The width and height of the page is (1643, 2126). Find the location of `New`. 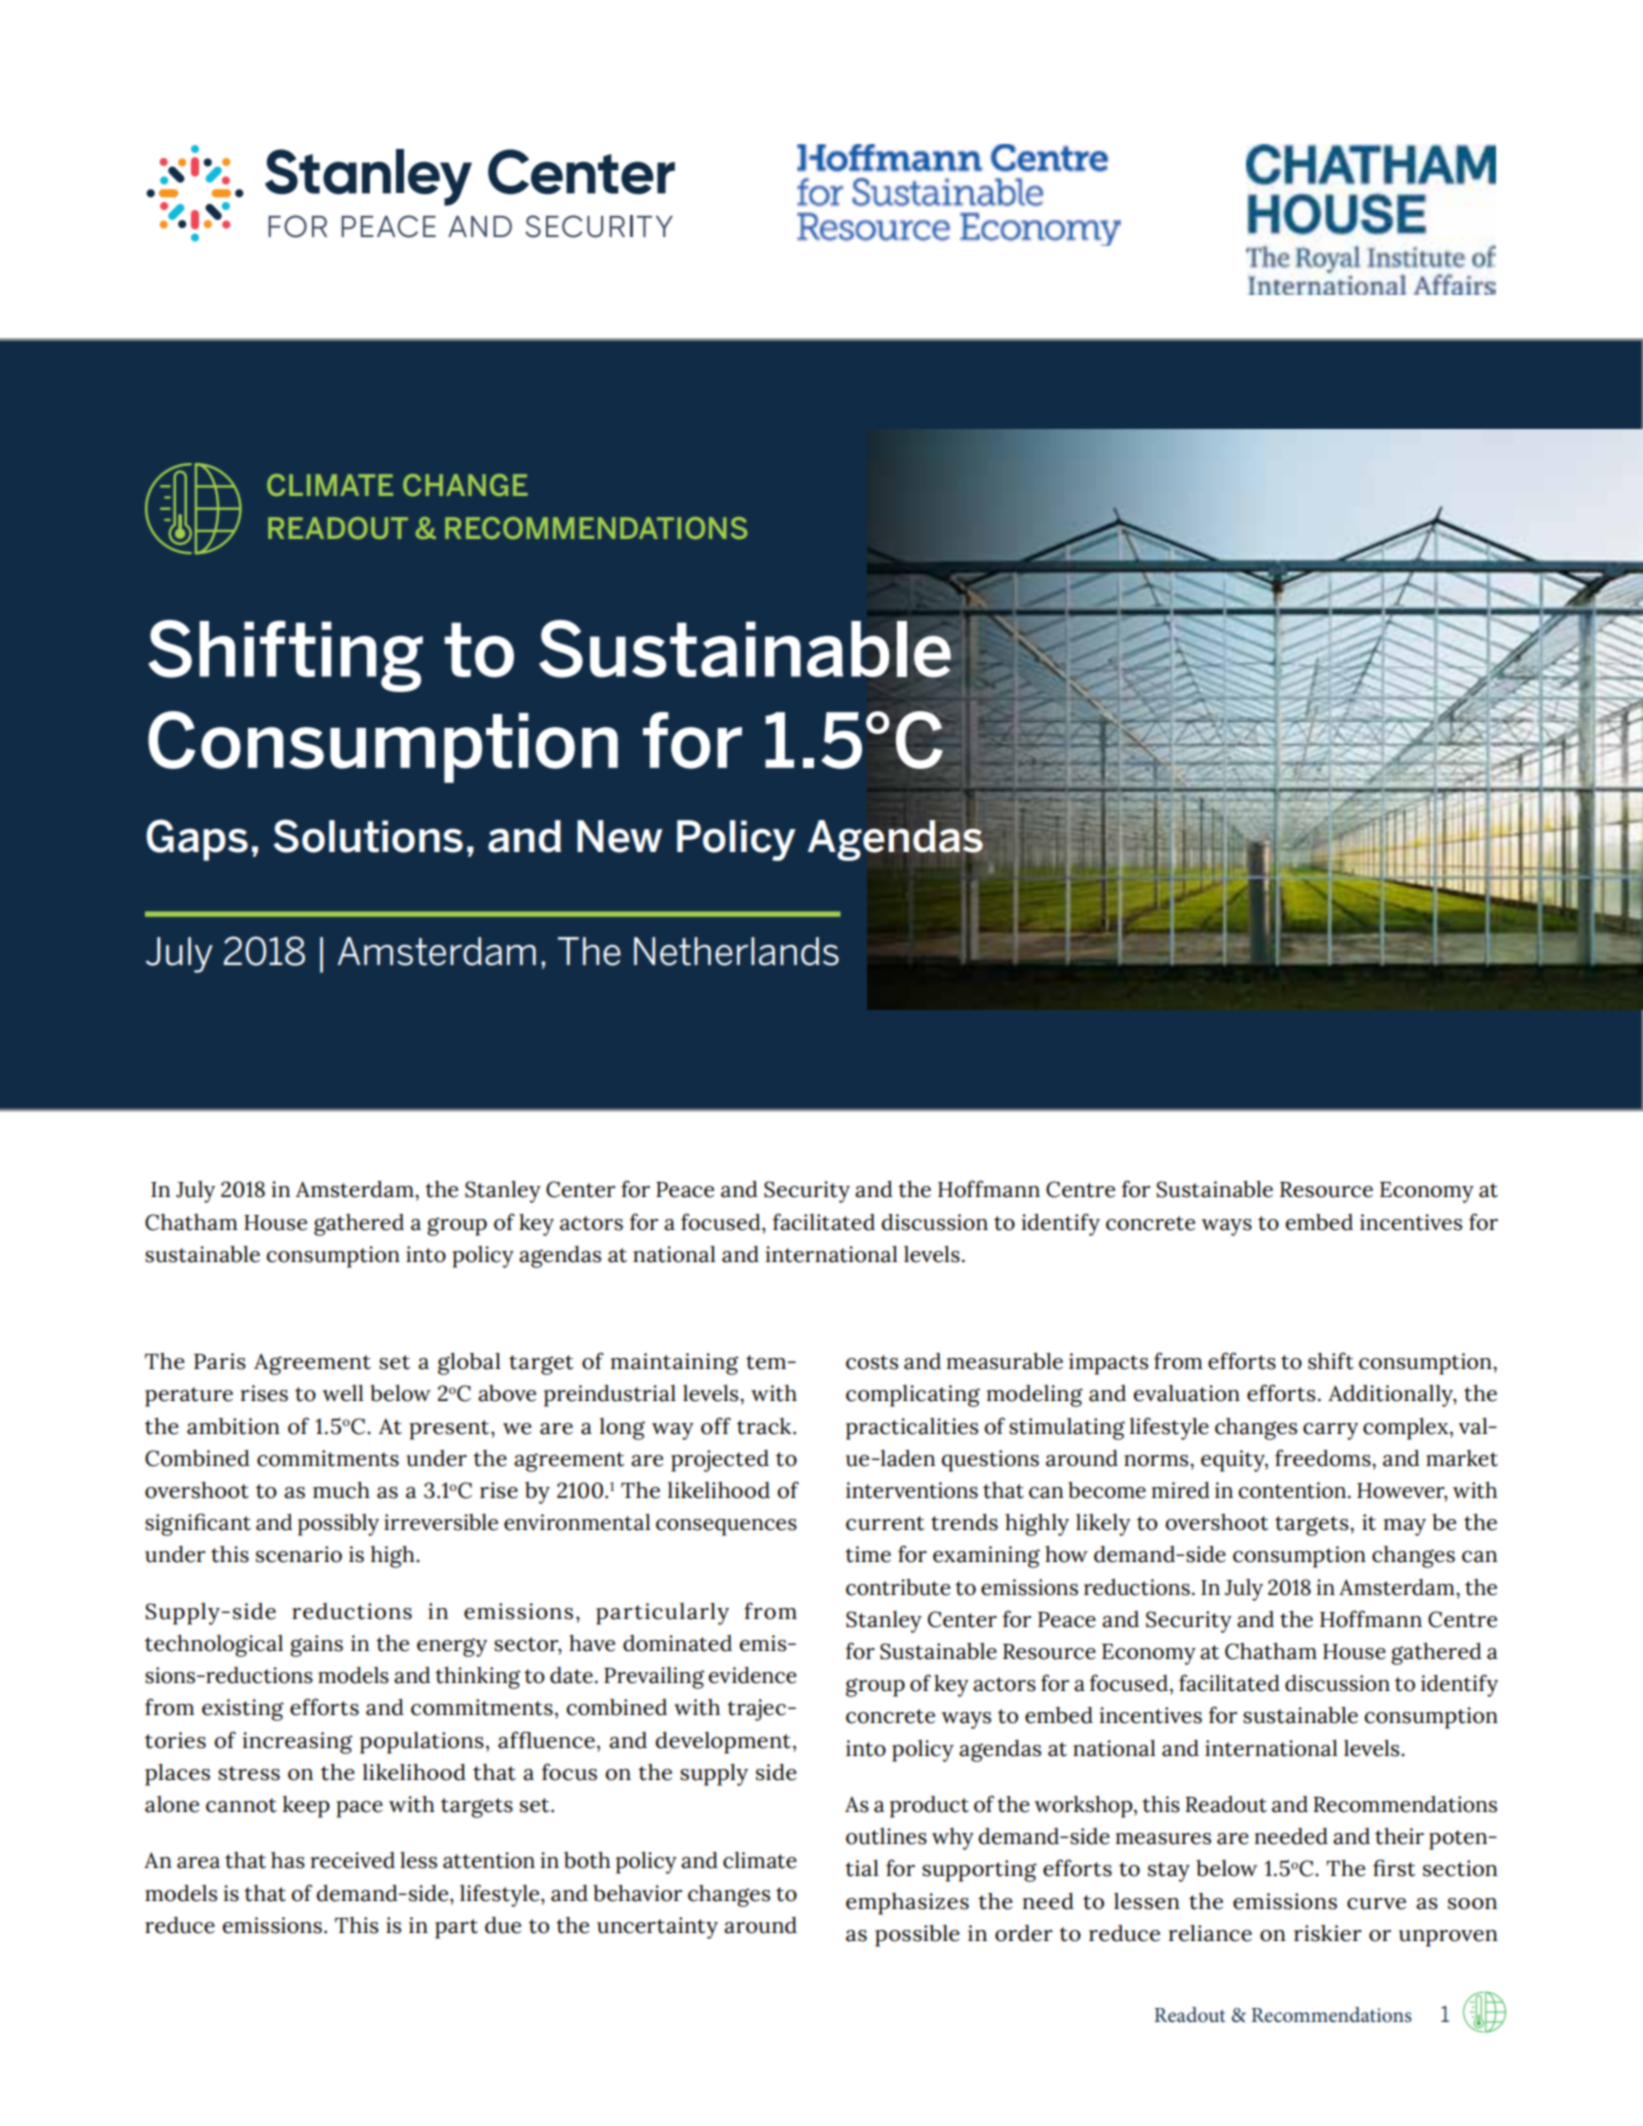

New is located at coordinates (619, 836).
